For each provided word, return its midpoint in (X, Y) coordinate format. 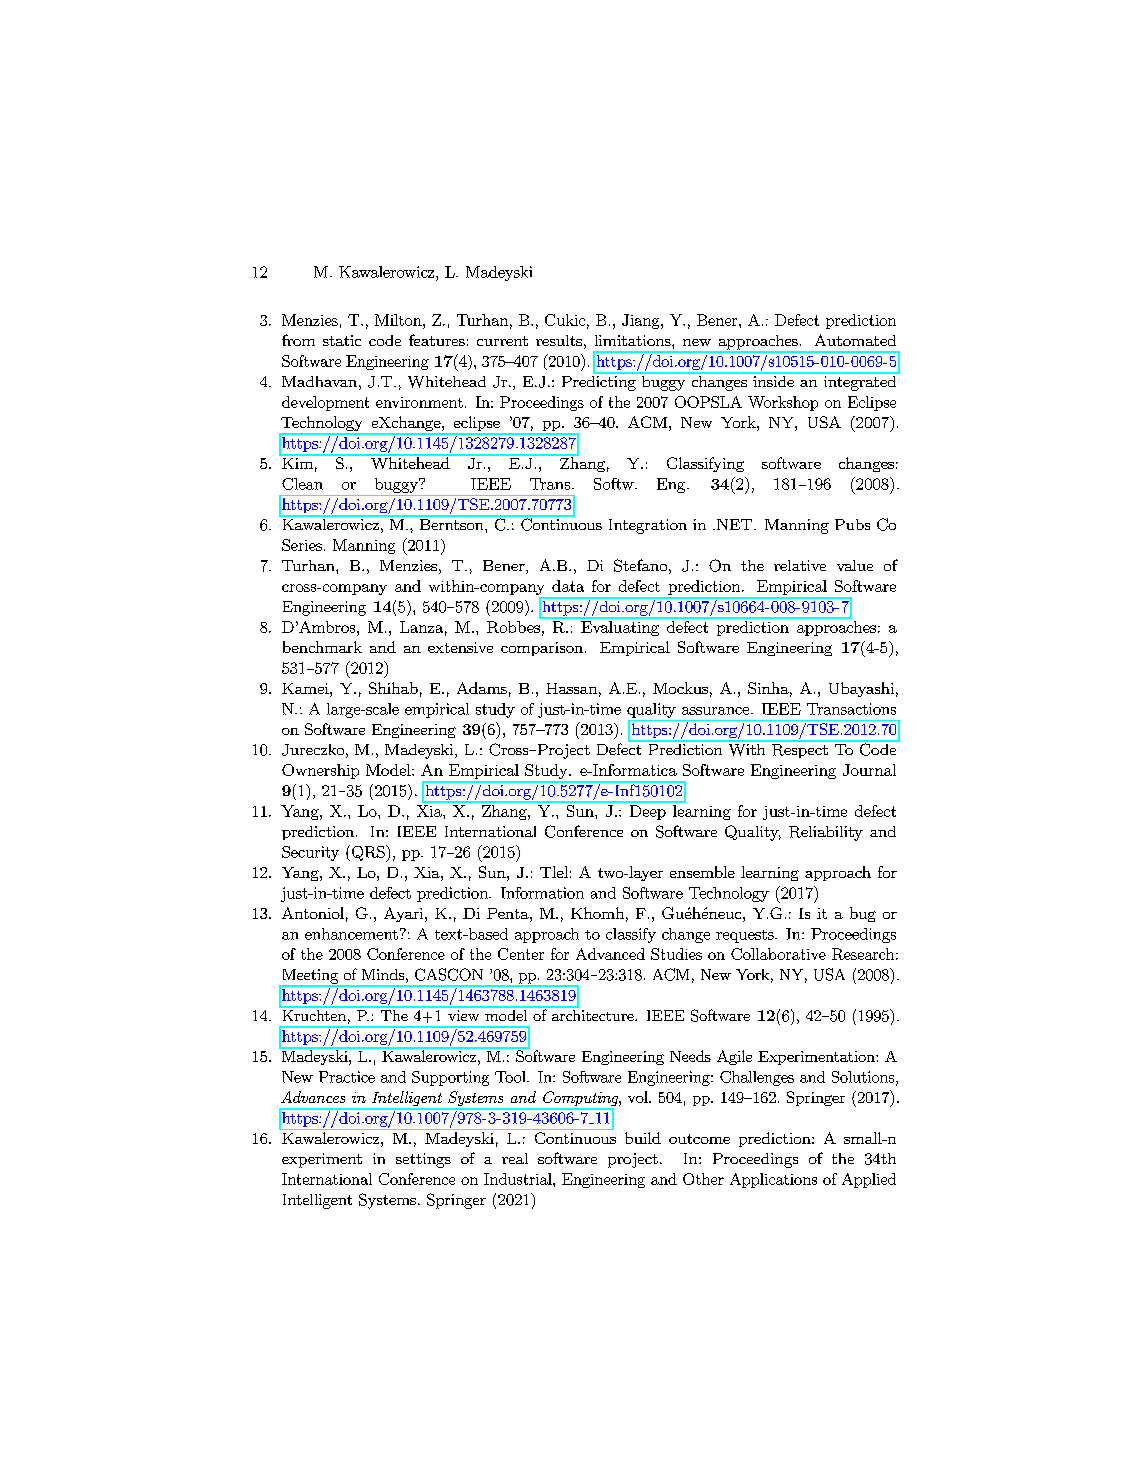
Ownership (320, 771)
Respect (799, 749)
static (342, 340)
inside (773, 380)
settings (423, 1160)
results (559, 340)
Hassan (571, 688)
